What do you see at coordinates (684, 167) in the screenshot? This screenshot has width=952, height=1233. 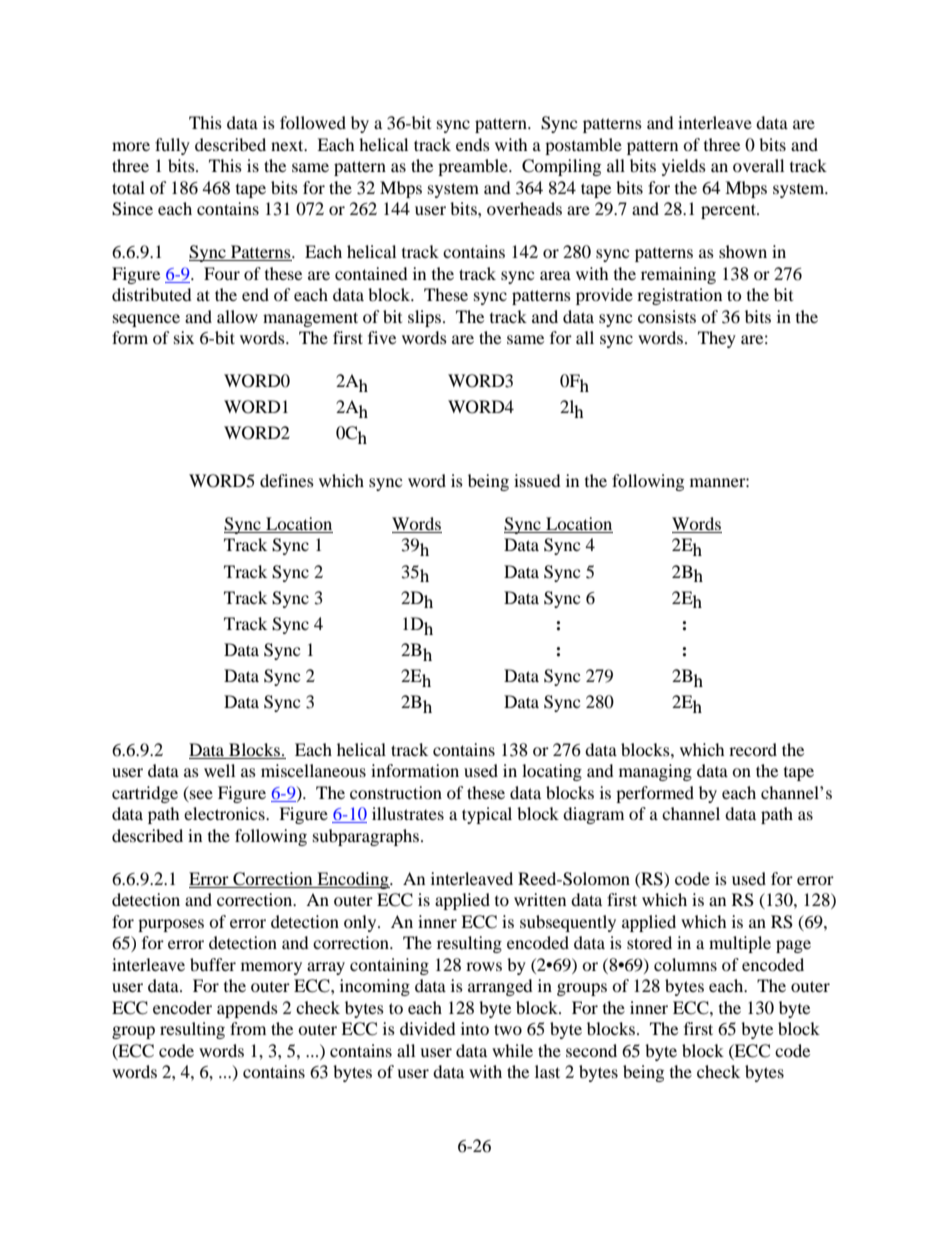 I see `yields` at bounding box center [684, 167].
